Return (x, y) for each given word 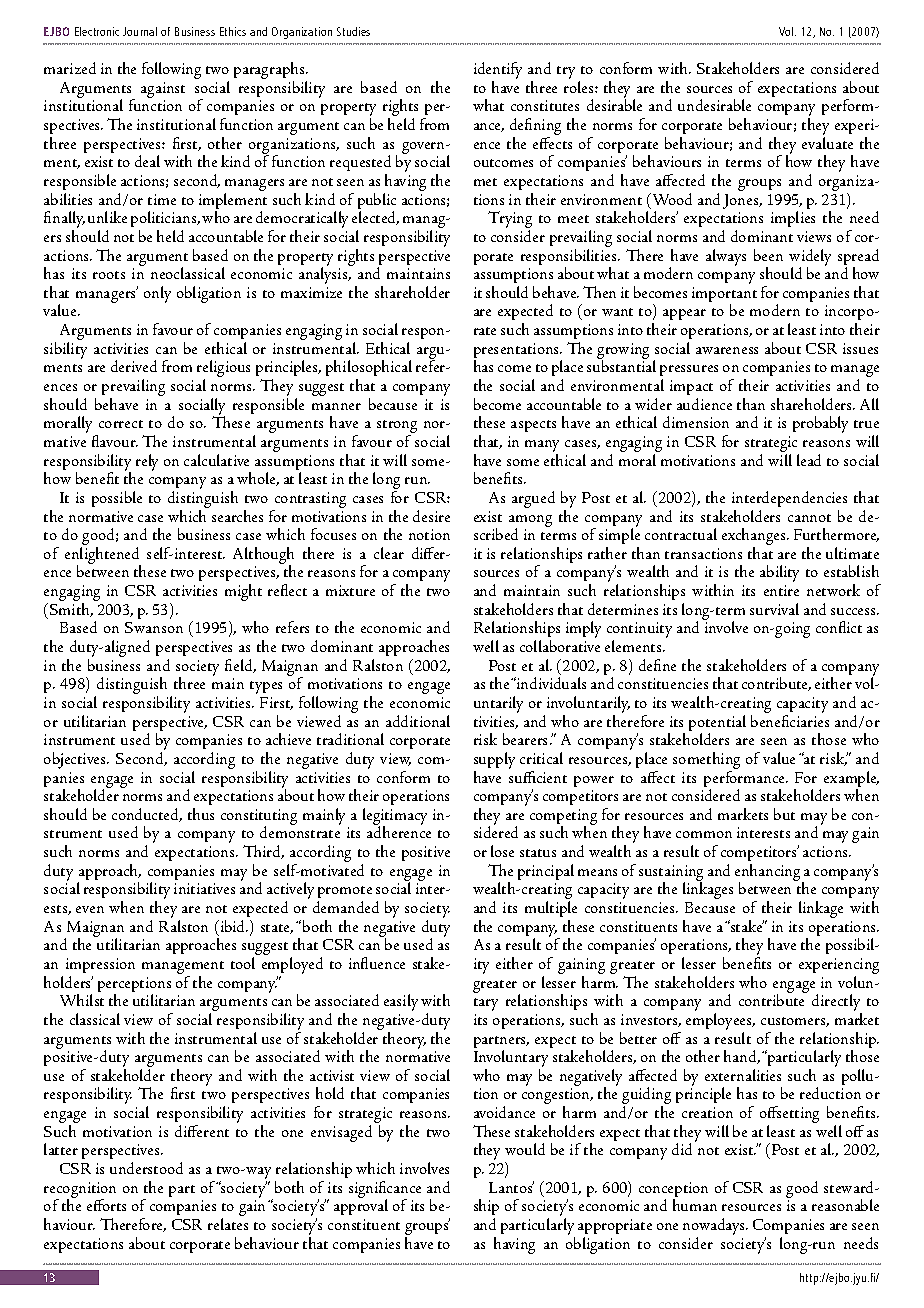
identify (498, 72)
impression (100, 965)
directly (837, 1004)
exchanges (755, 538)
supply (494, 760)
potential (717, 724)
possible (117, 499)
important (724, 296)
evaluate (827, 143)
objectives (76, 760)
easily (401, 1002)
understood (146, 1168)
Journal (140, 31)
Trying (510, 221)
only (157, 294)
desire (431, 516)
